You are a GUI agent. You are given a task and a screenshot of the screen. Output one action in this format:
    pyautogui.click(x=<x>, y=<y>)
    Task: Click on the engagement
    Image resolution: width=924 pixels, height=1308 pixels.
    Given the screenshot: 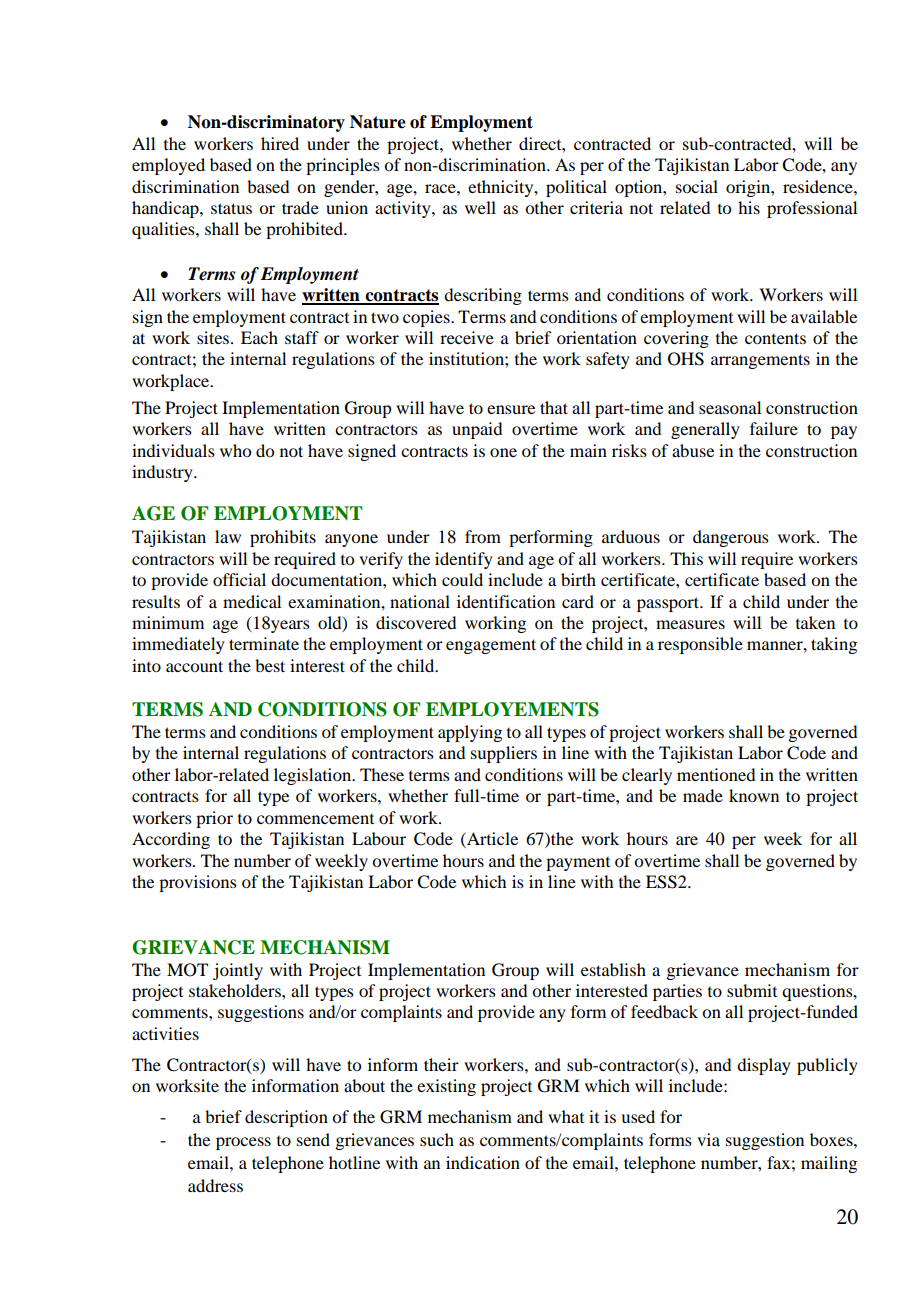 What is the action you would take?
    pyautogui.click(x=491, y=646)
